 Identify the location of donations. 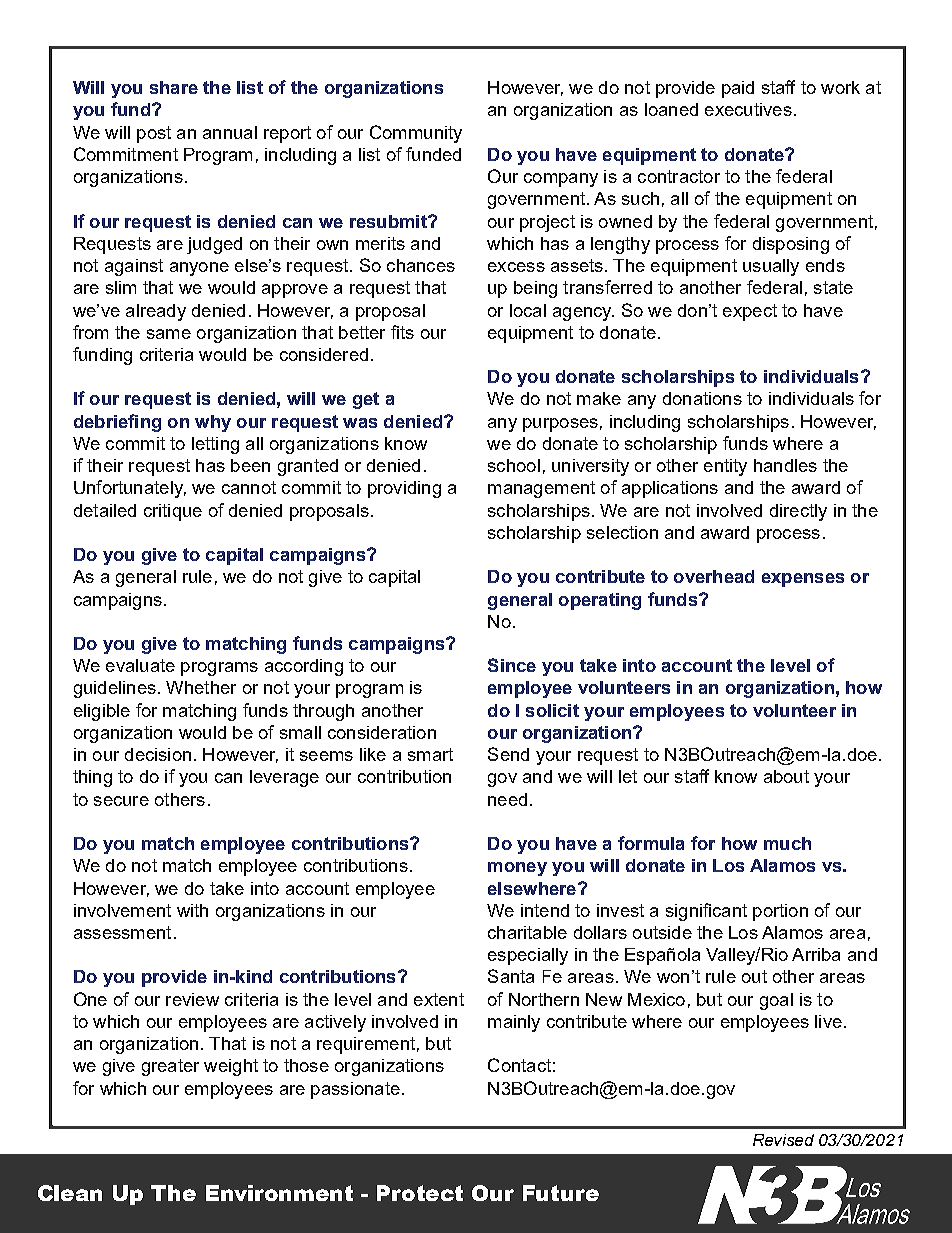
(702, 398).
